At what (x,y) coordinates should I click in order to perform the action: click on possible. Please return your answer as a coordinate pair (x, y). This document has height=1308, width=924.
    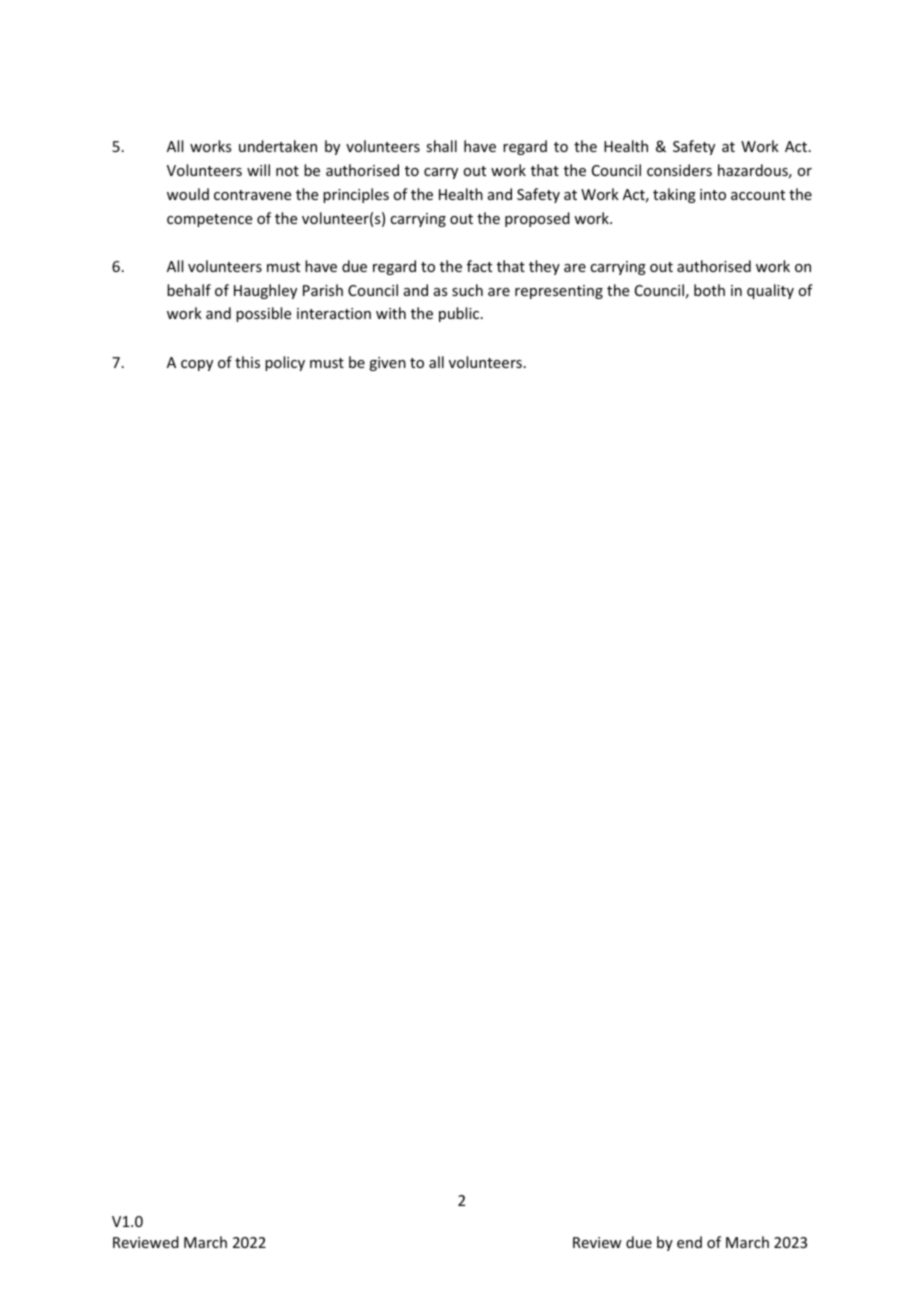
    Looking at the image, I should click on (263, 314).
